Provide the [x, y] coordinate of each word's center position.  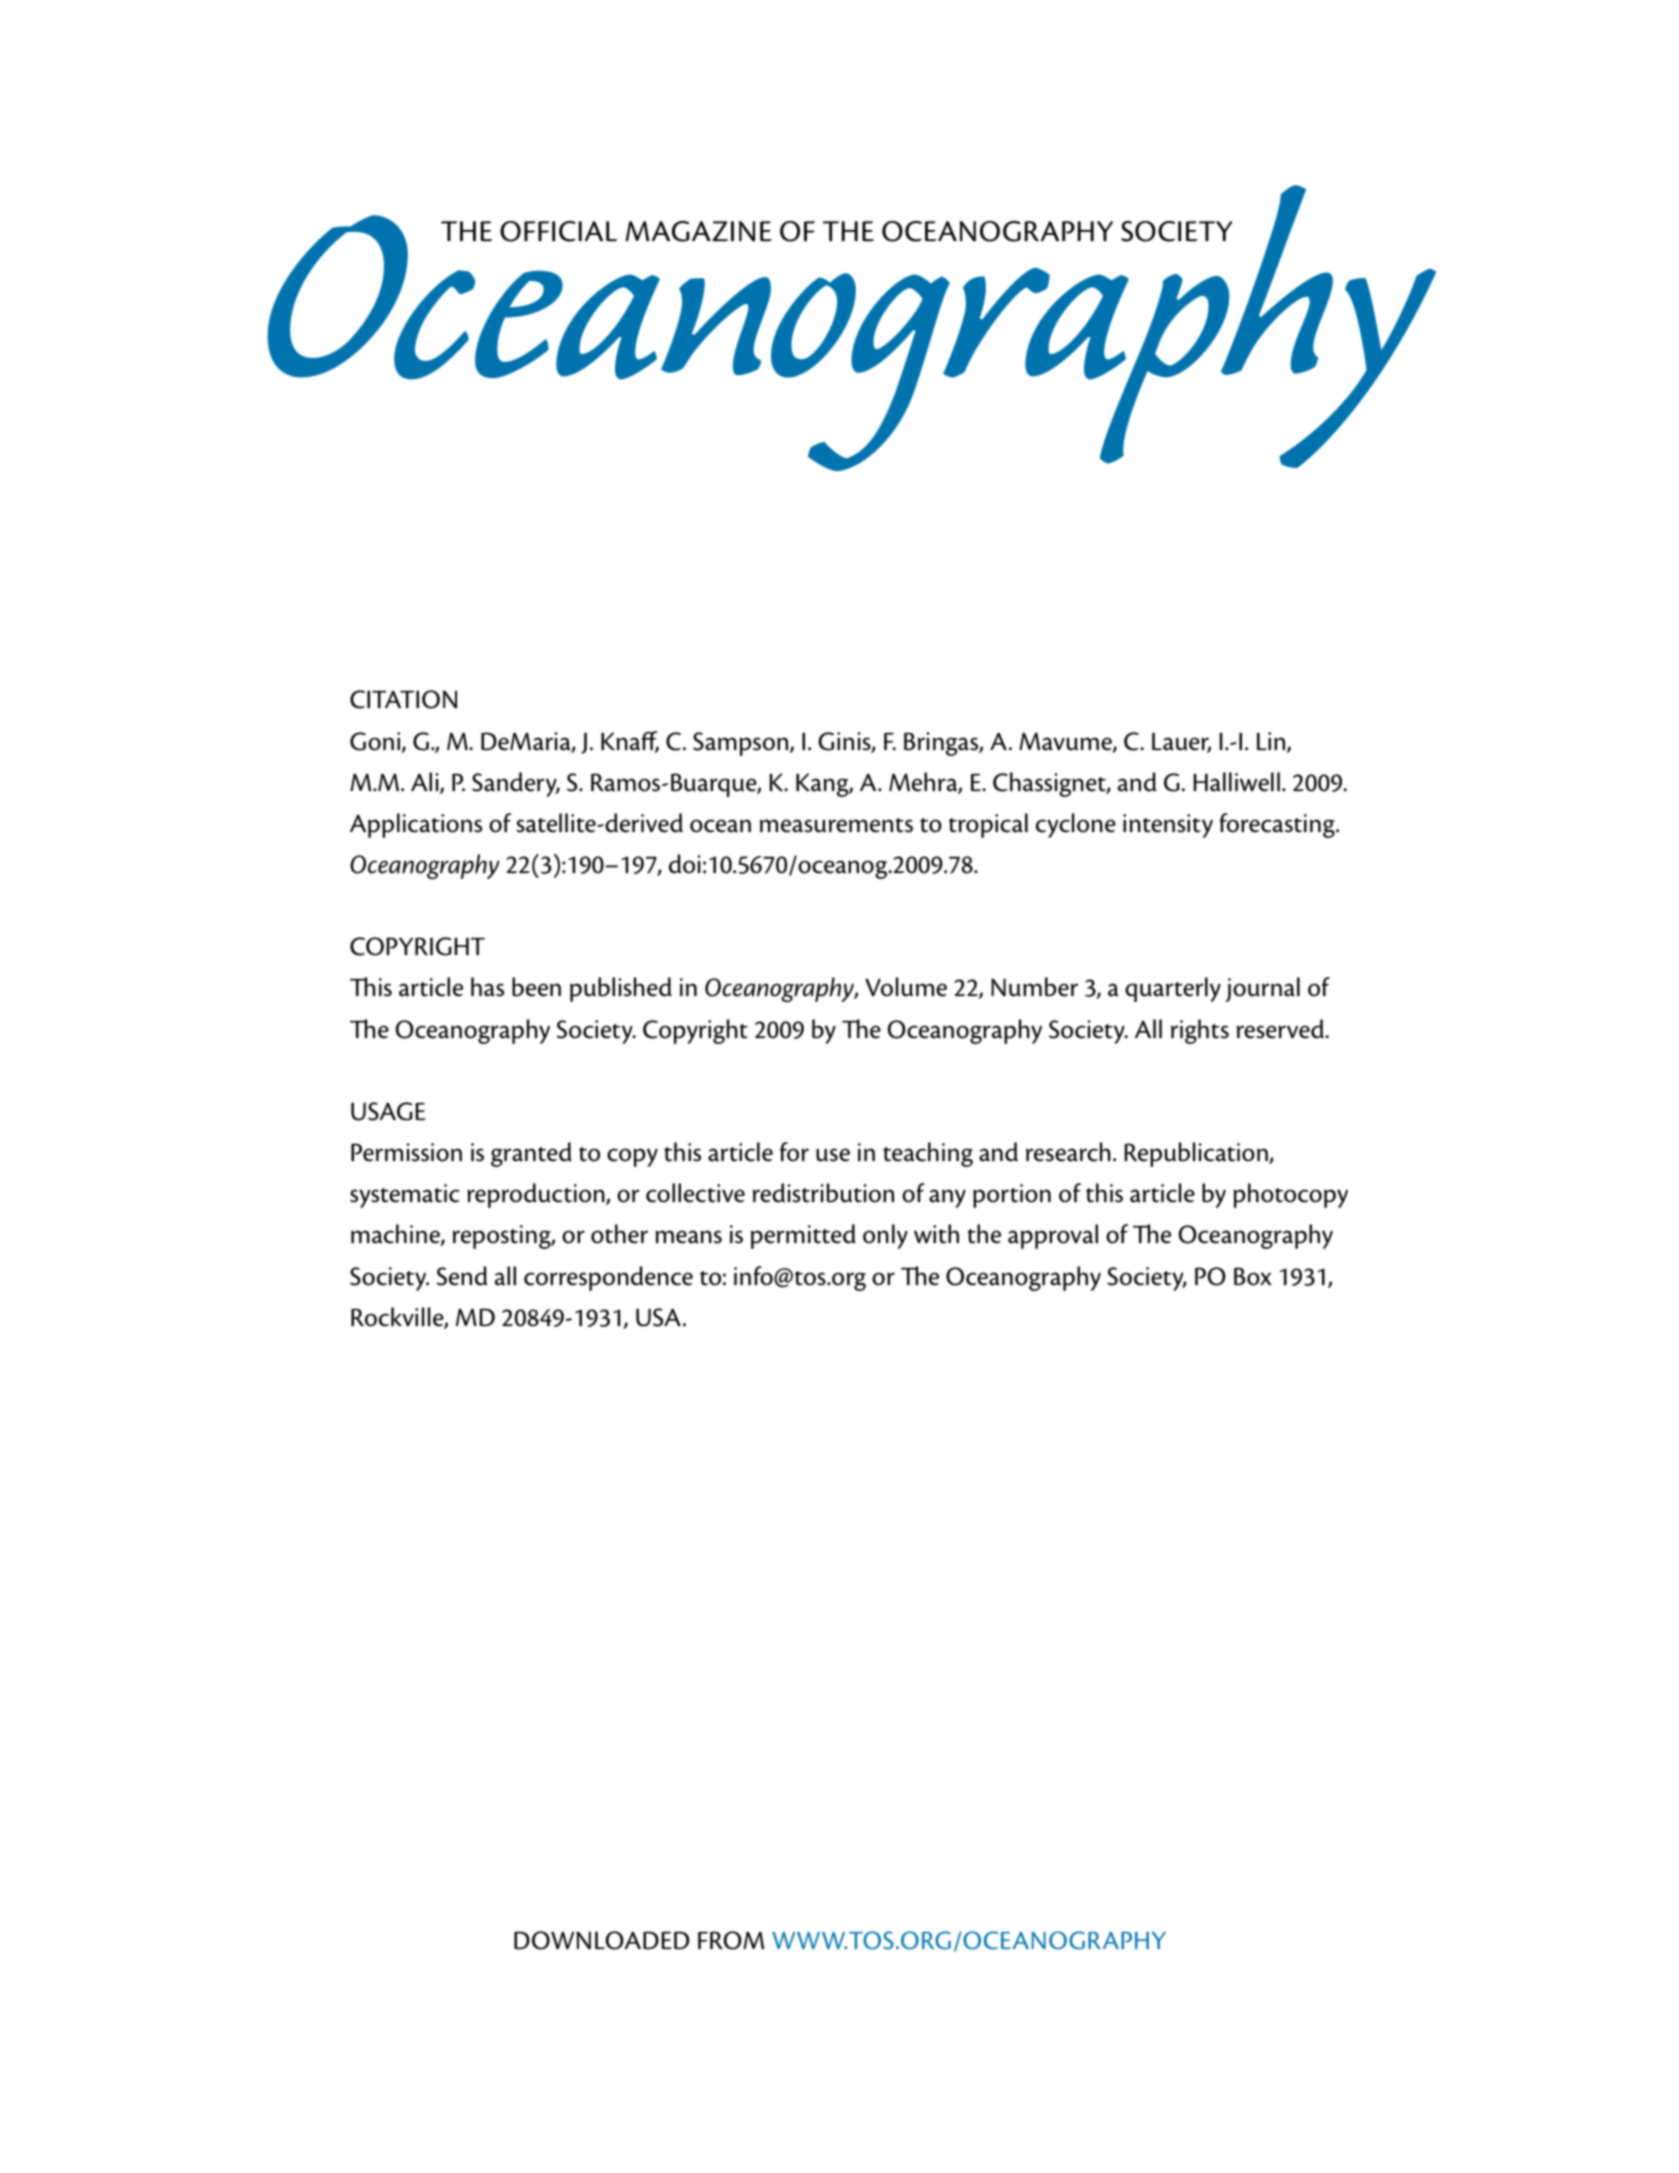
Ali [426, 783]
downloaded [601, 1940]
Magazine [699, 231]
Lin [1272, 742]
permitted [803, 1236]
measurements [836, 825]
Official [558, 231]
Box [1253, 1276]
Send [462, 1276]
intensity [1168, 826]
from [731, 1940]
